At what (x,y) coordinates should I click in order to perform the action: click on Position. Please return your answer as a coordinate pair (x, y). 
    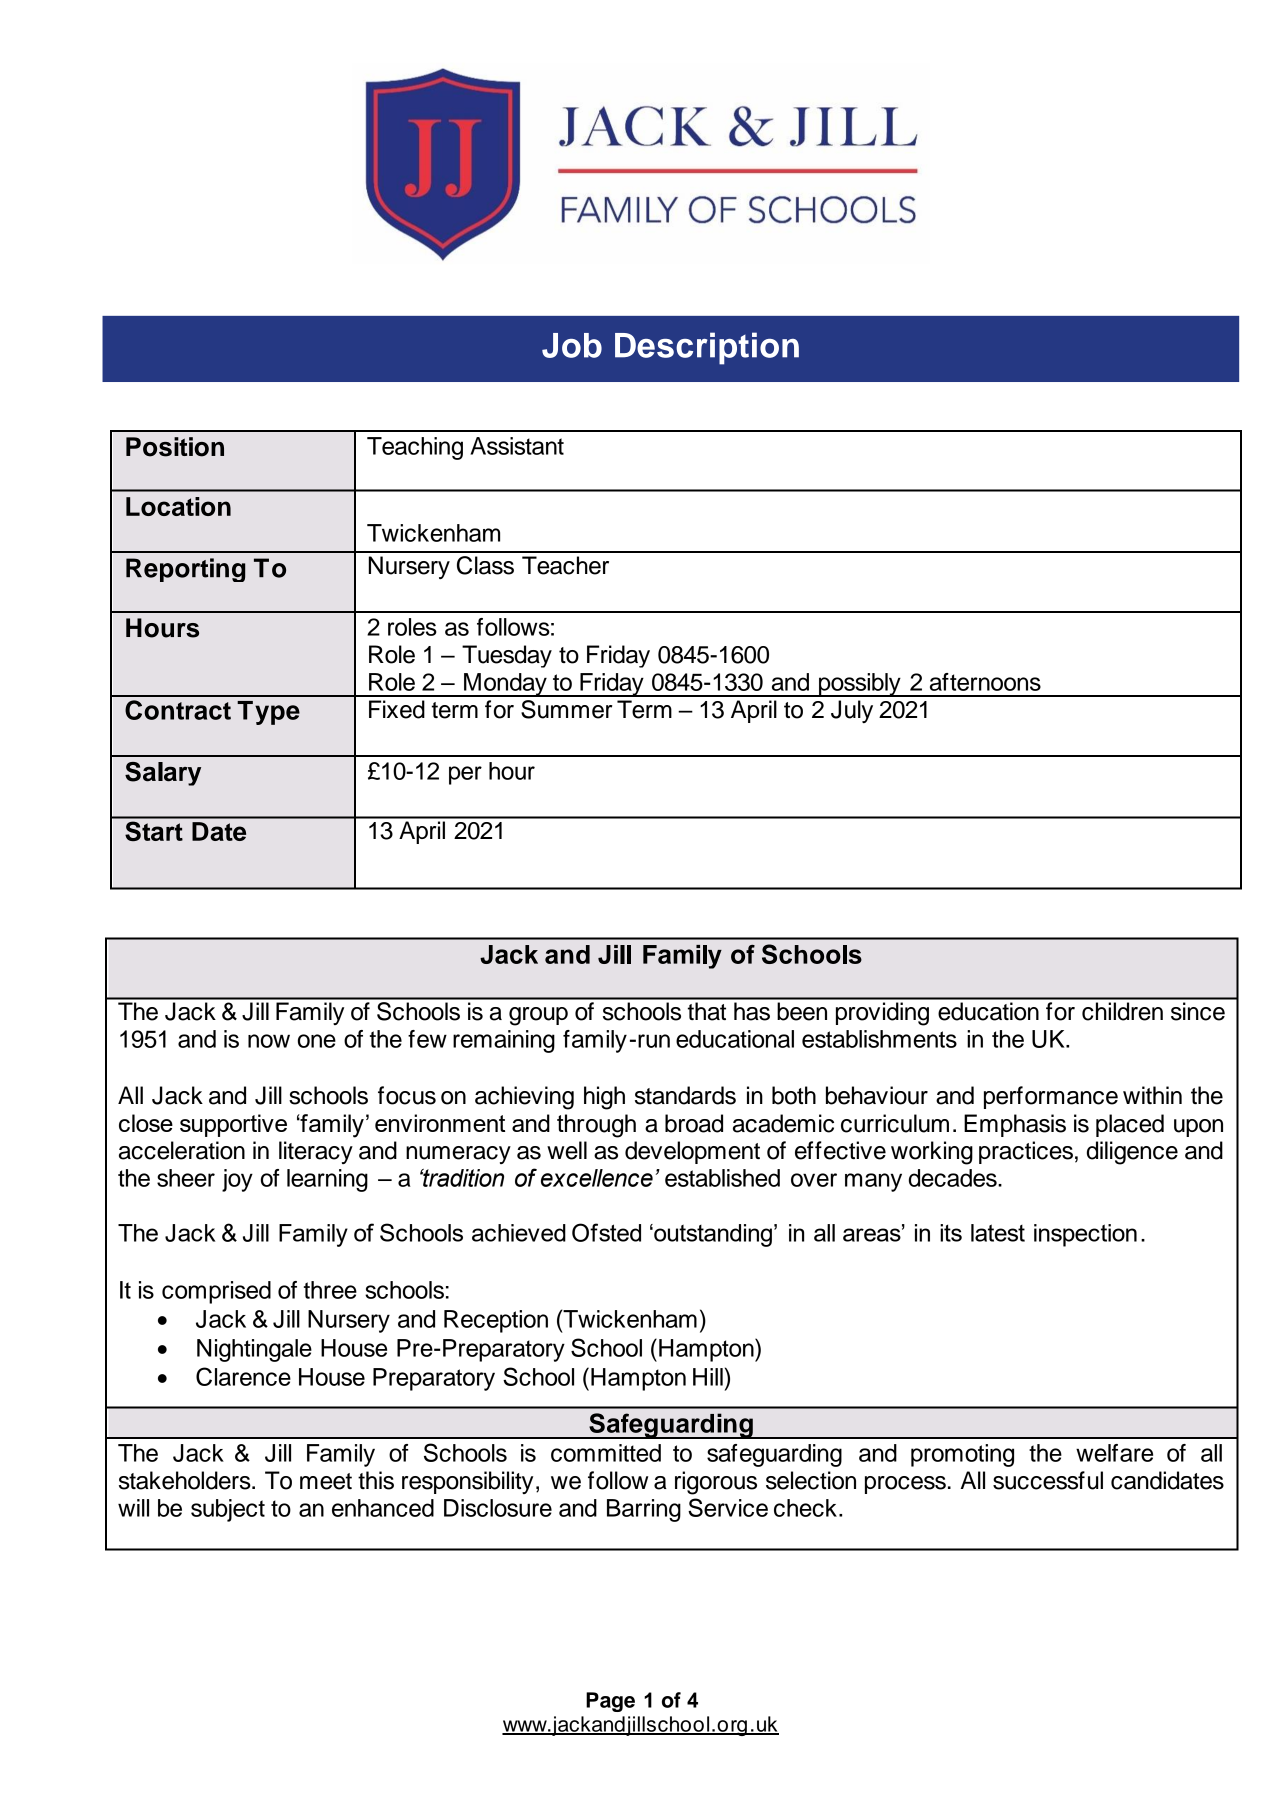
    Looking at the image, I should click on (175, 447).
